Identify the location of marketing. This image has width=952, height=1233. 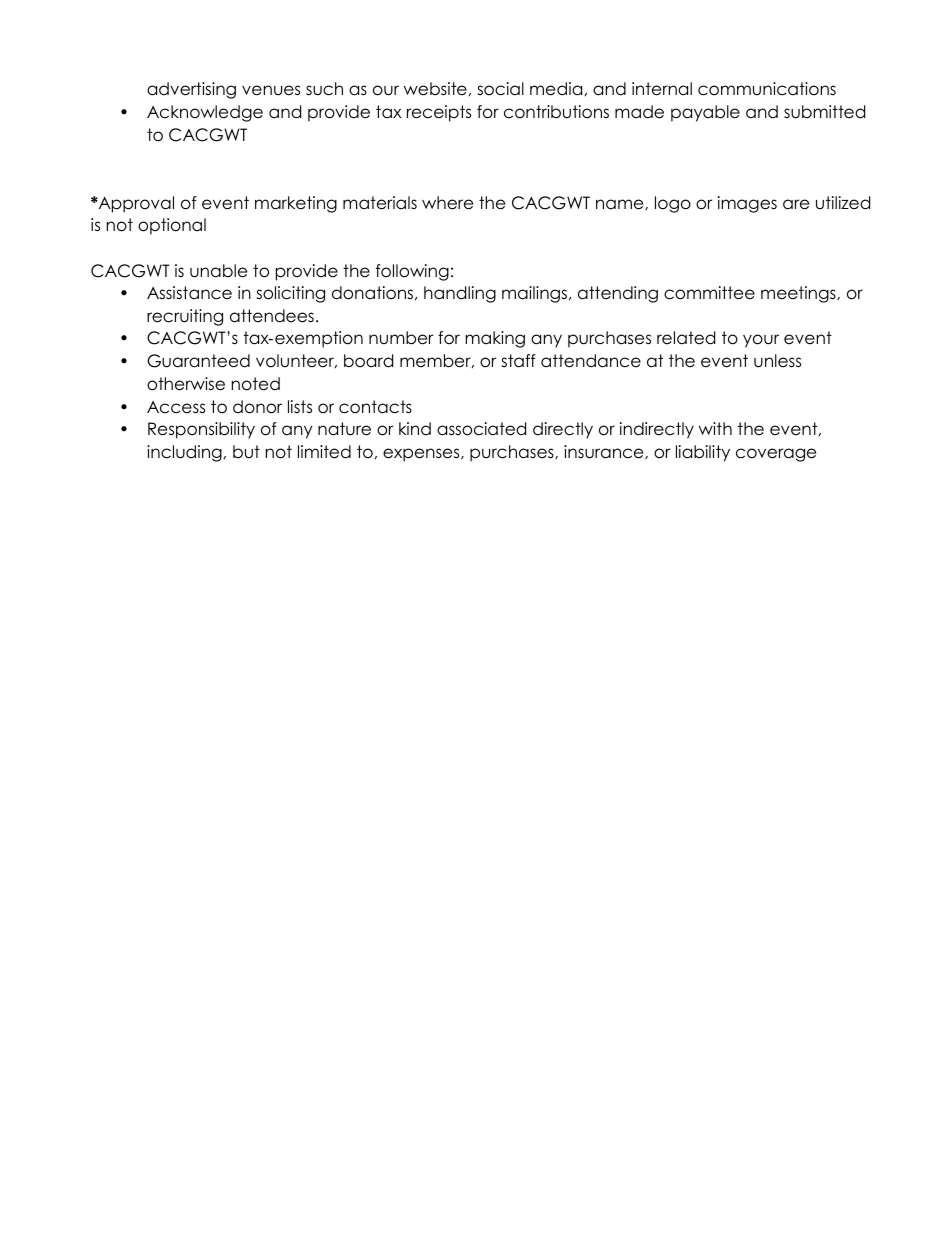
(296, 204).
